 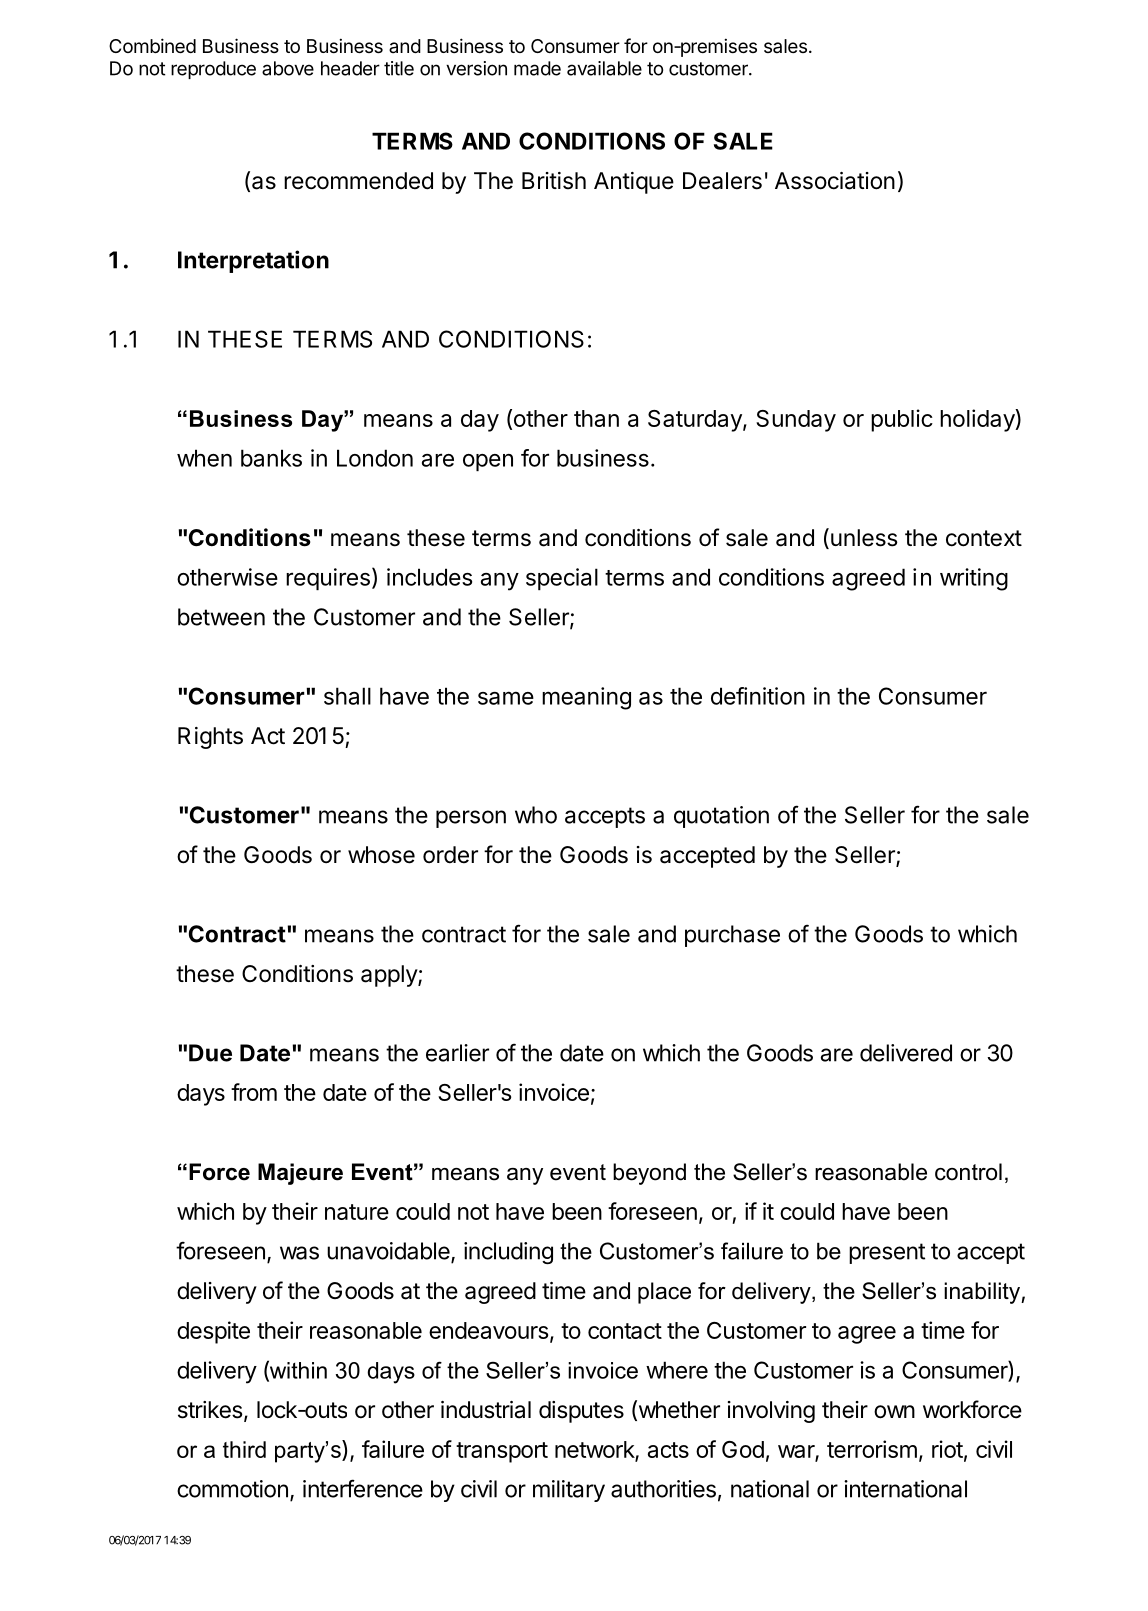 What do you see at coordinates (968, 1172) in the document?
I see `control` at bounding box center [968, 1172].
